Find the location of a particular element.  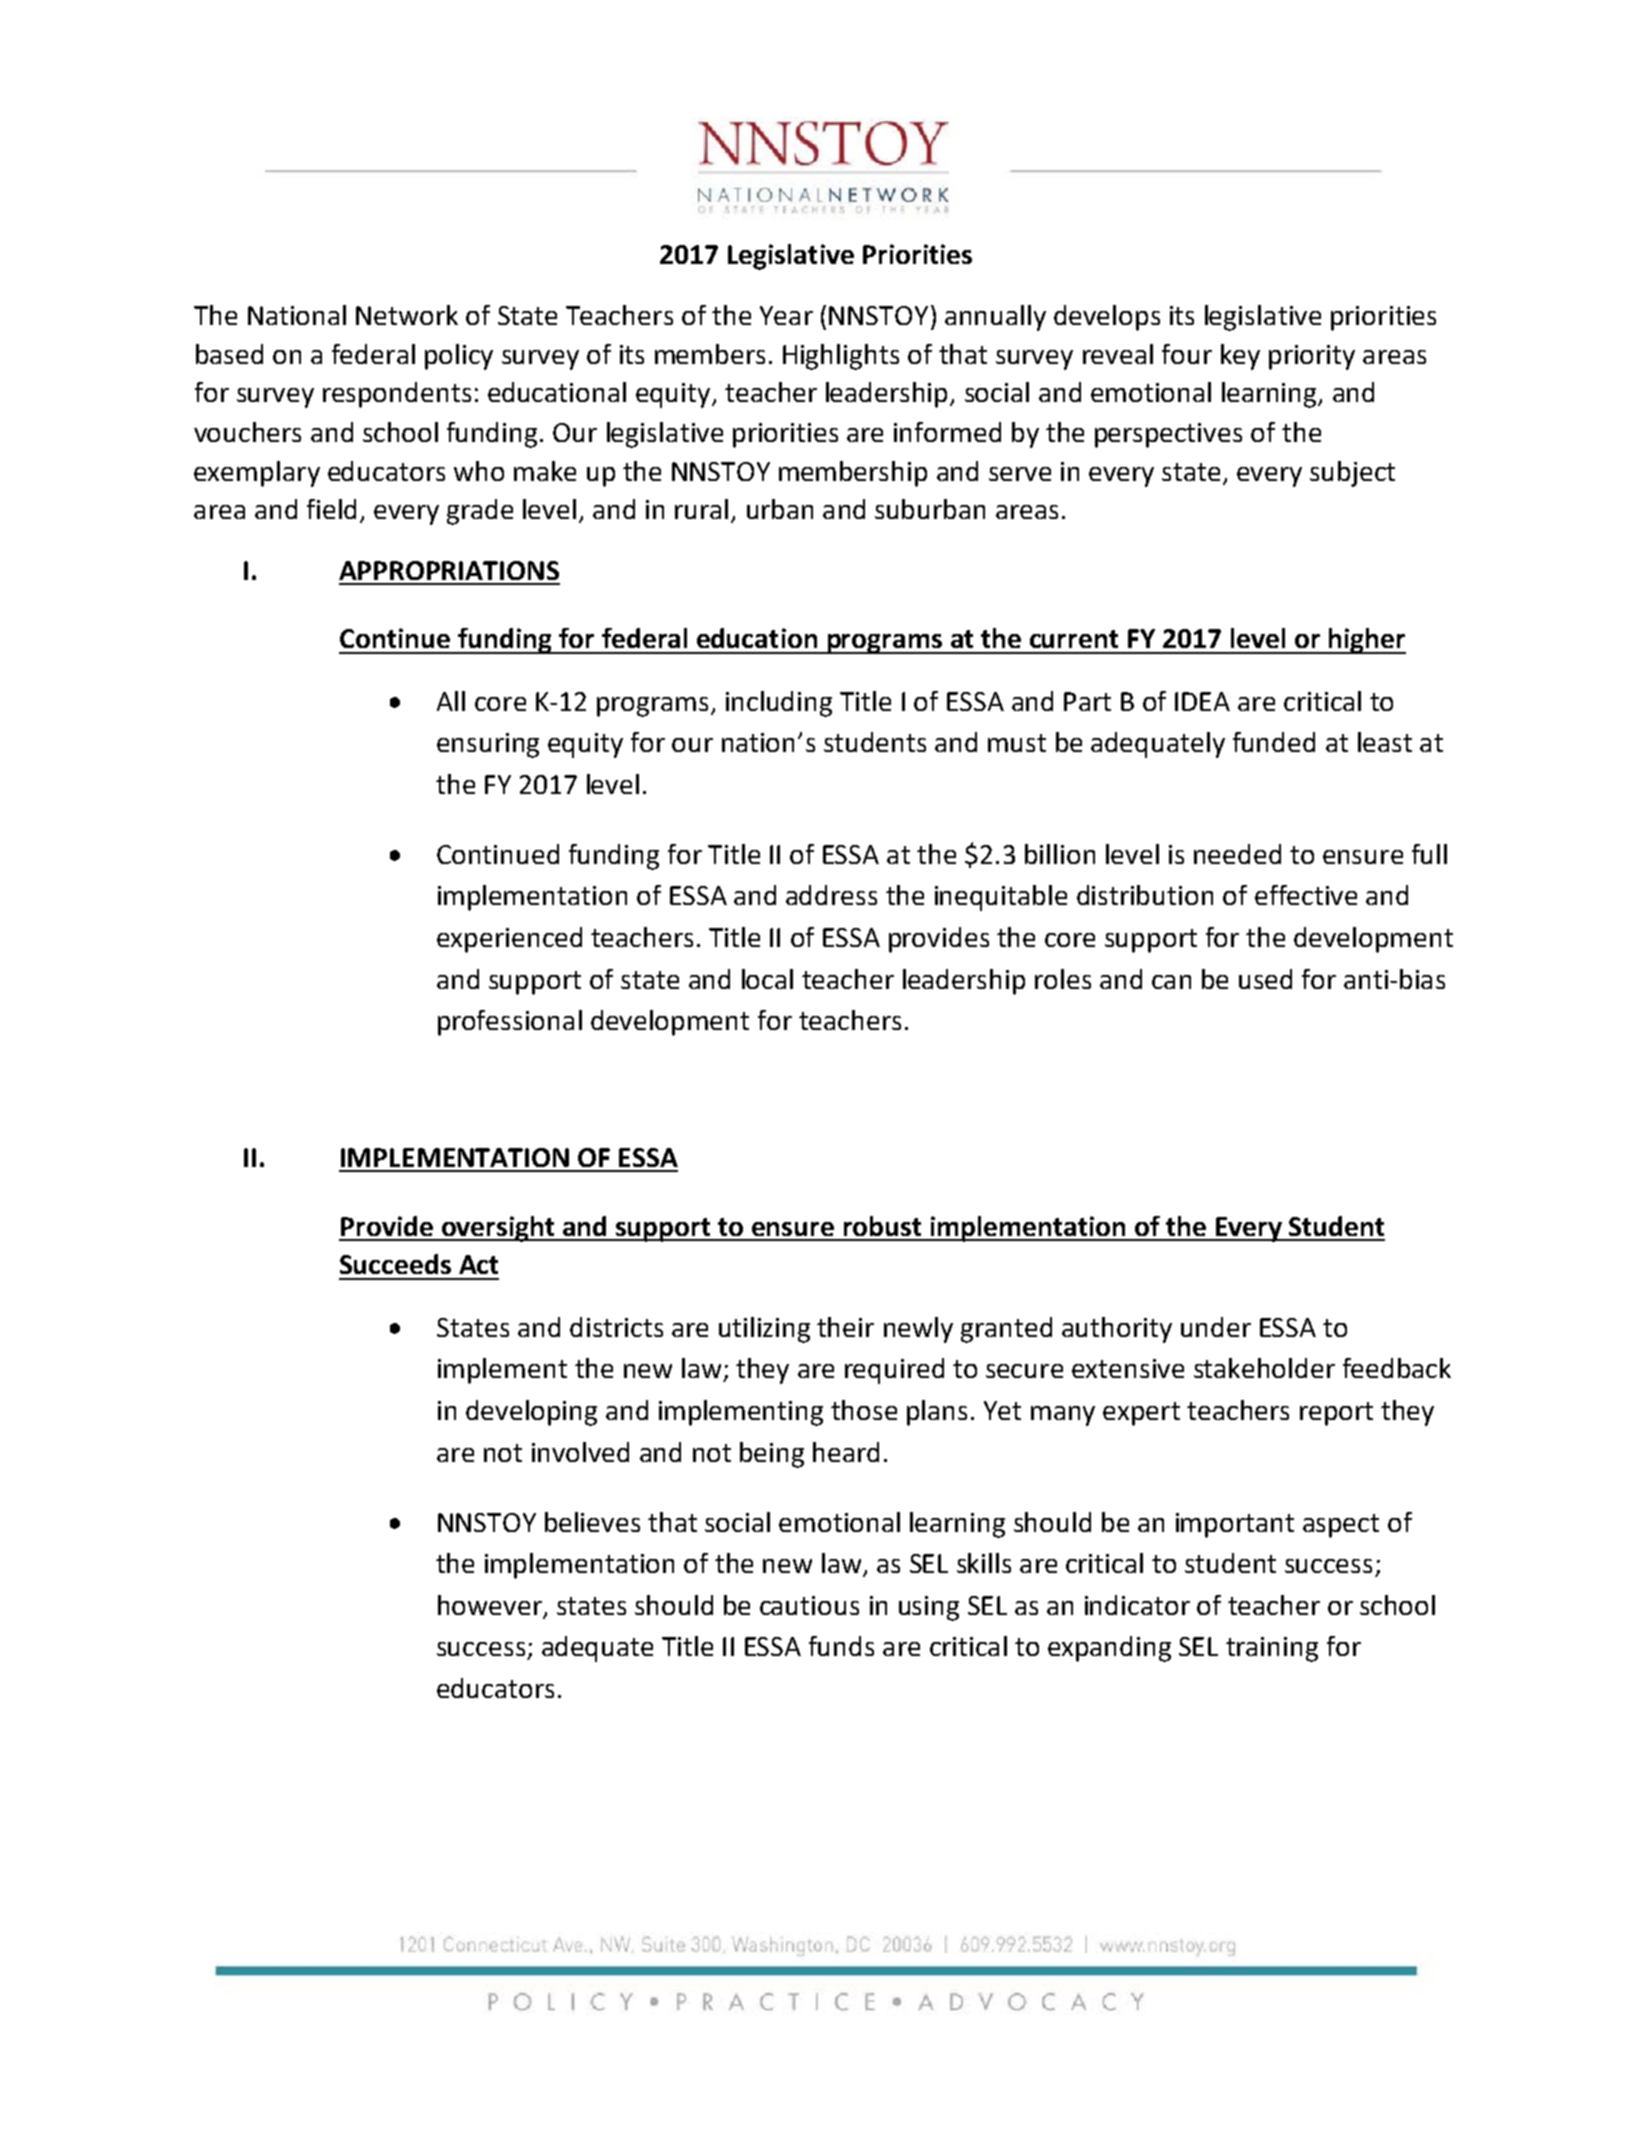

priority is located at coordinates (1312, 357).
